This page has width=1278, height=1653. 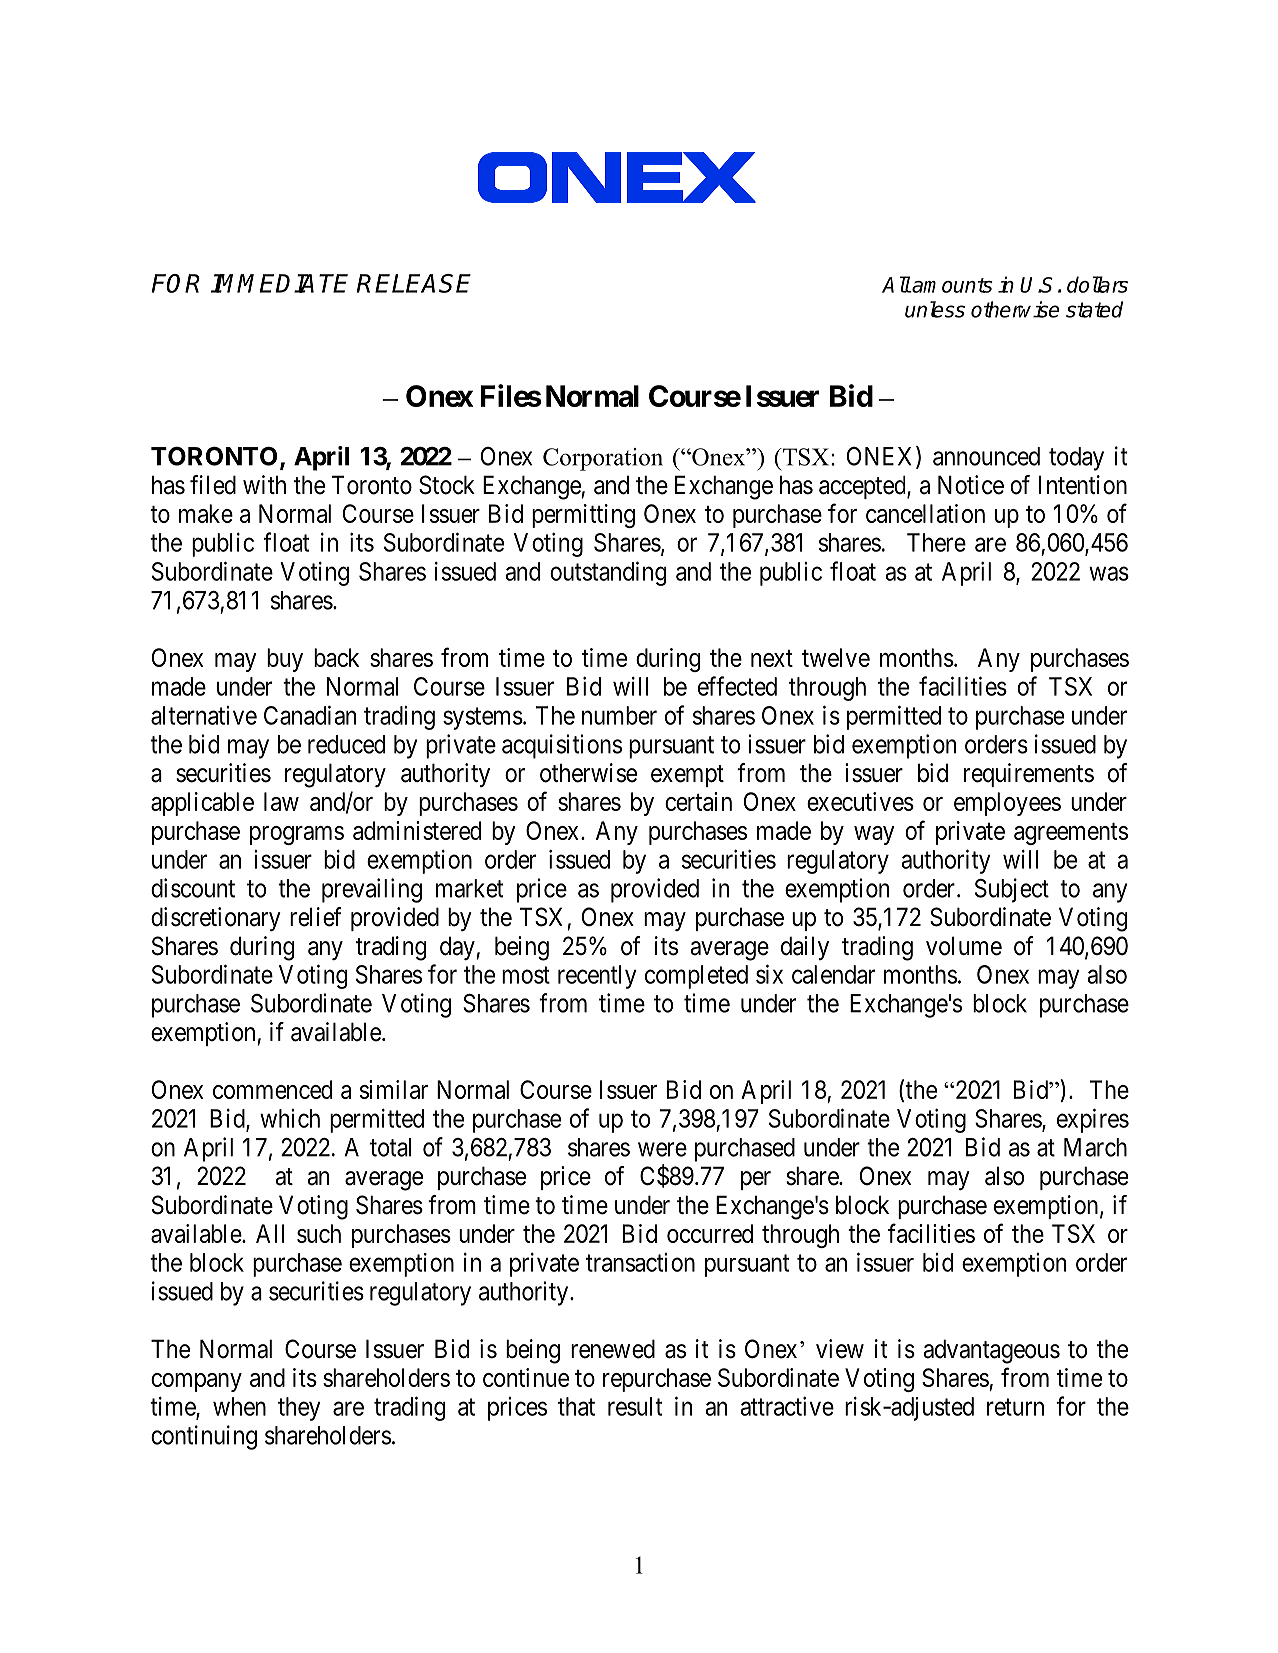 What do you see at coordinates (1012, 890) in the page?
I see `Subject` at bounding box center [1012, 890].
